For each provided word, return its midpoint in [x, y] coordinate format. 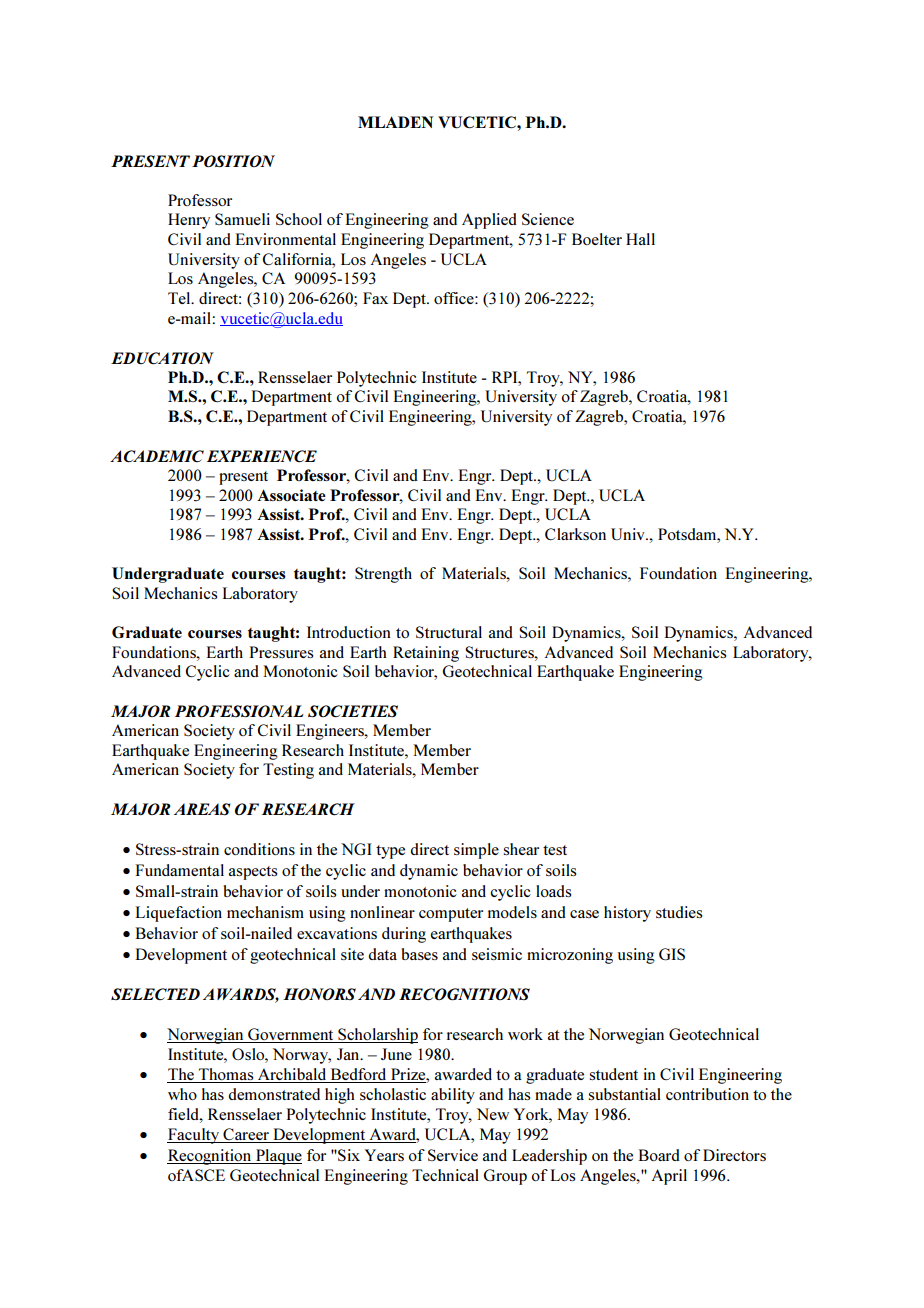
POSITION [233, 161]
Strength [383, 575]
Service [453, 1155]
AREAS [202, 809]
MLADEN [396, 122]
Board [659, 1155]
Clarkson [575, 534]
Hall [640, 239]
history [627, 914]
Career [246, 1135]
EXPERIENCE [262, 456]
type [390, 852]
